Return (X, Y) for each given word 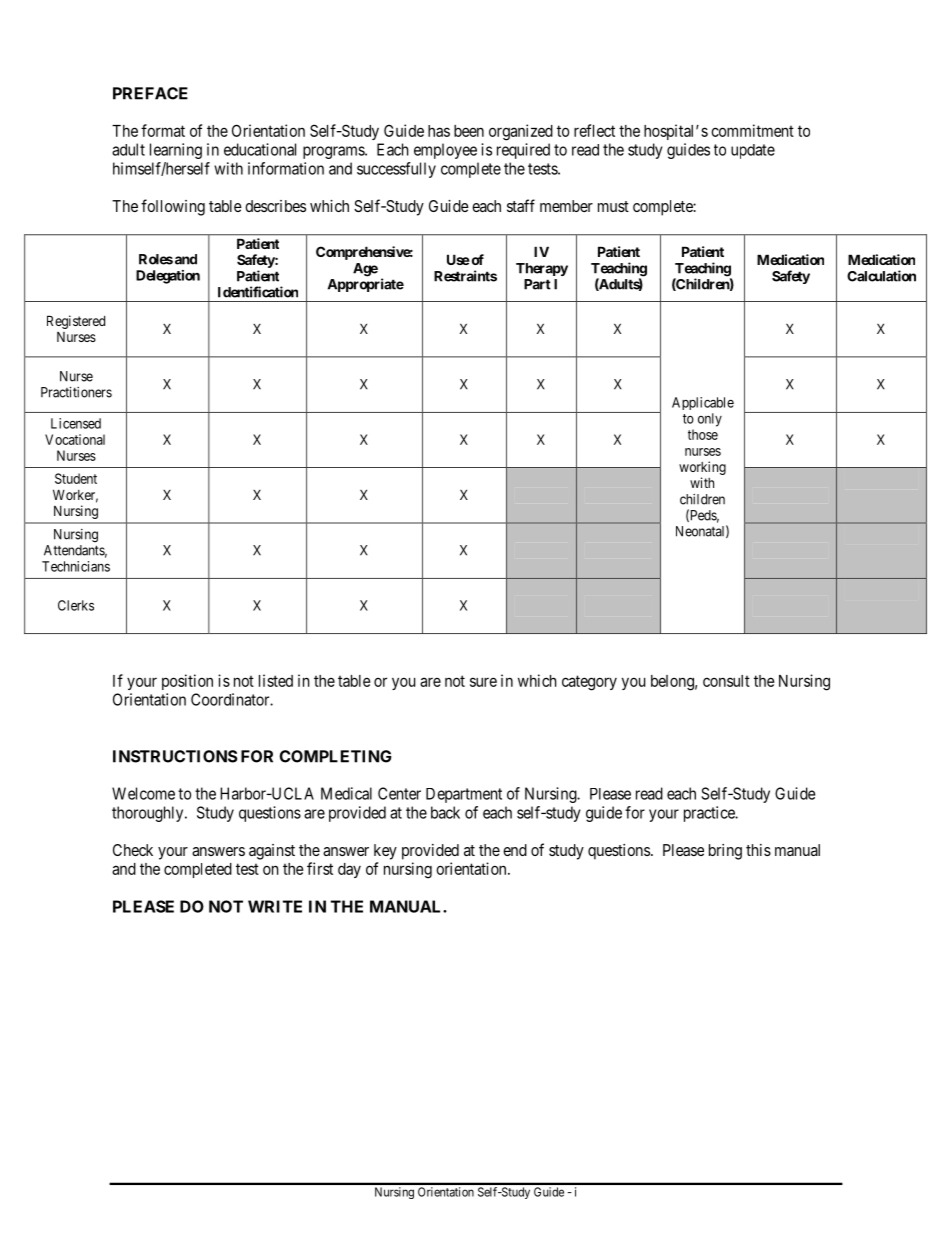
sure (483, 682)
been (469, 131)
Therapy (542, 269)
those (703, 434)
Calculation (881, 276)
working (702, 468)
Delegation (168, 277)
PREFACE (150, 93)
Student (76, 478)
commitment (752, 130)
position (187, 682)
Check (133, 850)
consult (726, 681)
